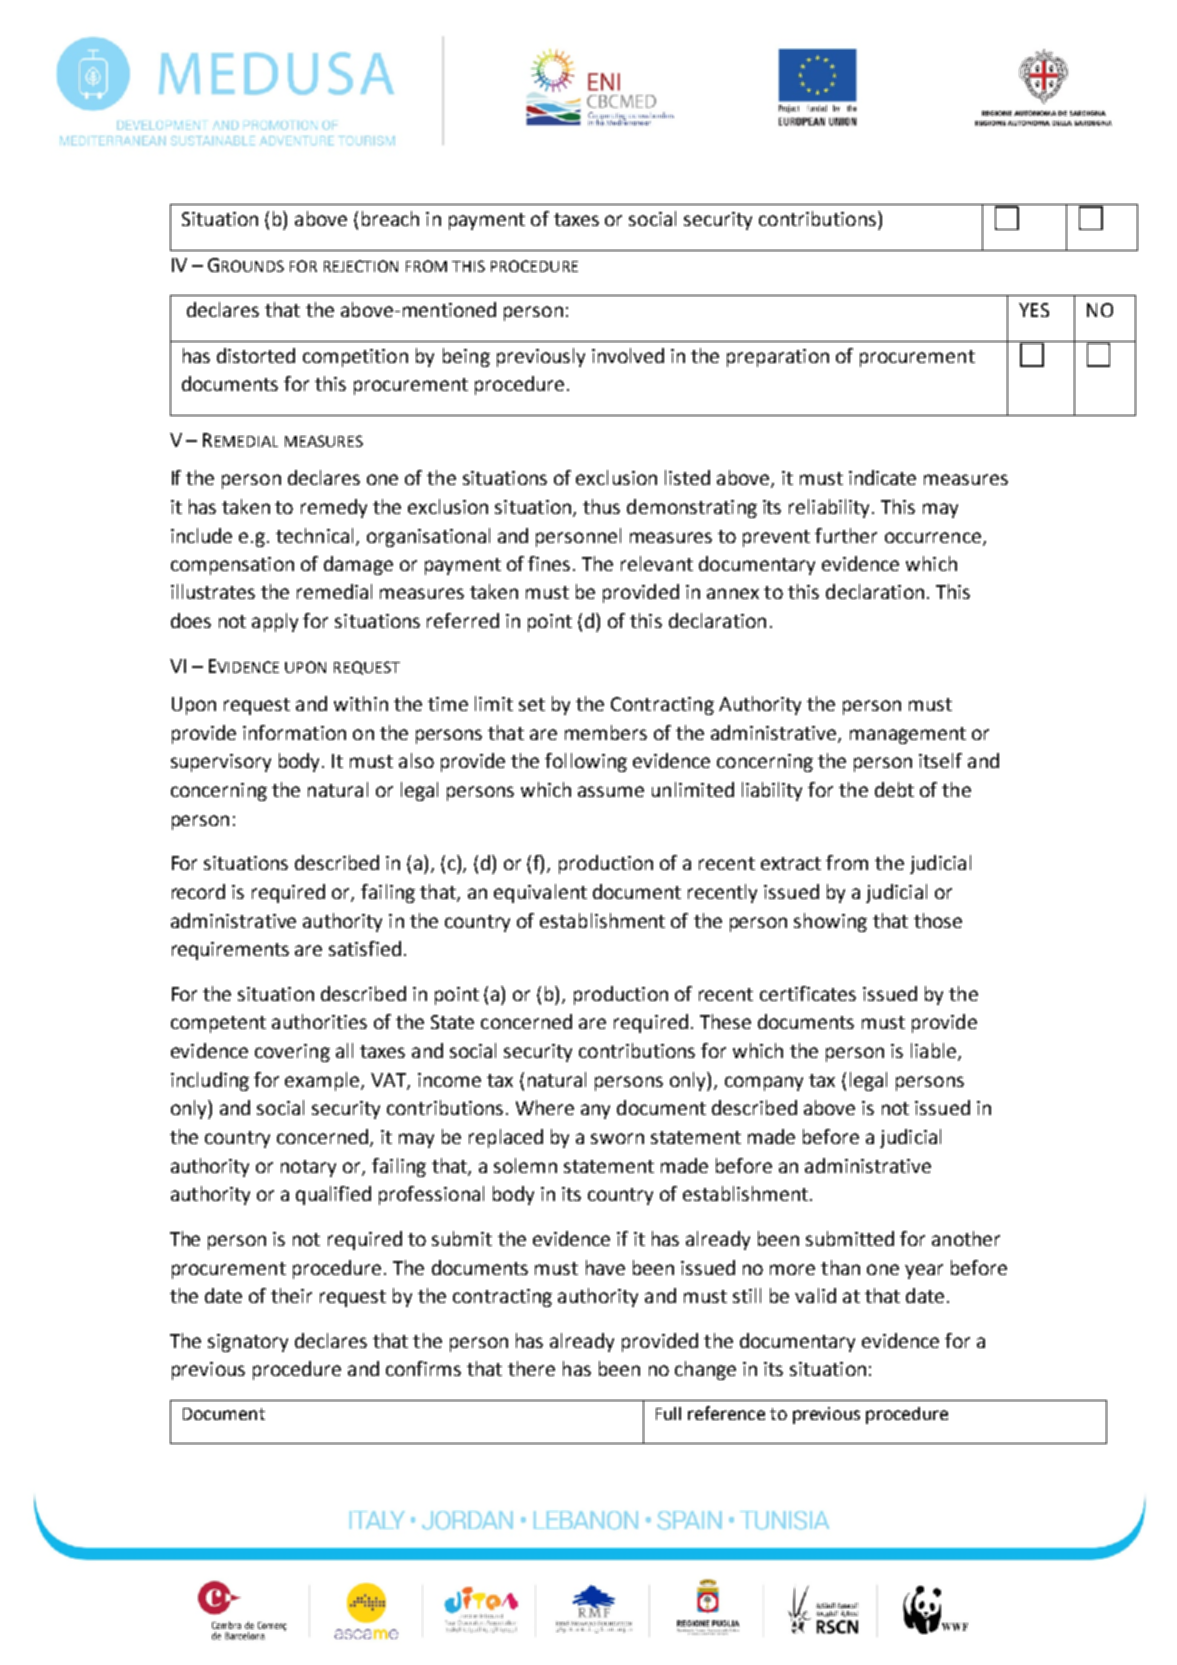 This page has width=1177, height=1665. What do you see at coordinates (894, 789) in the page?
I see `debt` at bounding box center [894, 789].
